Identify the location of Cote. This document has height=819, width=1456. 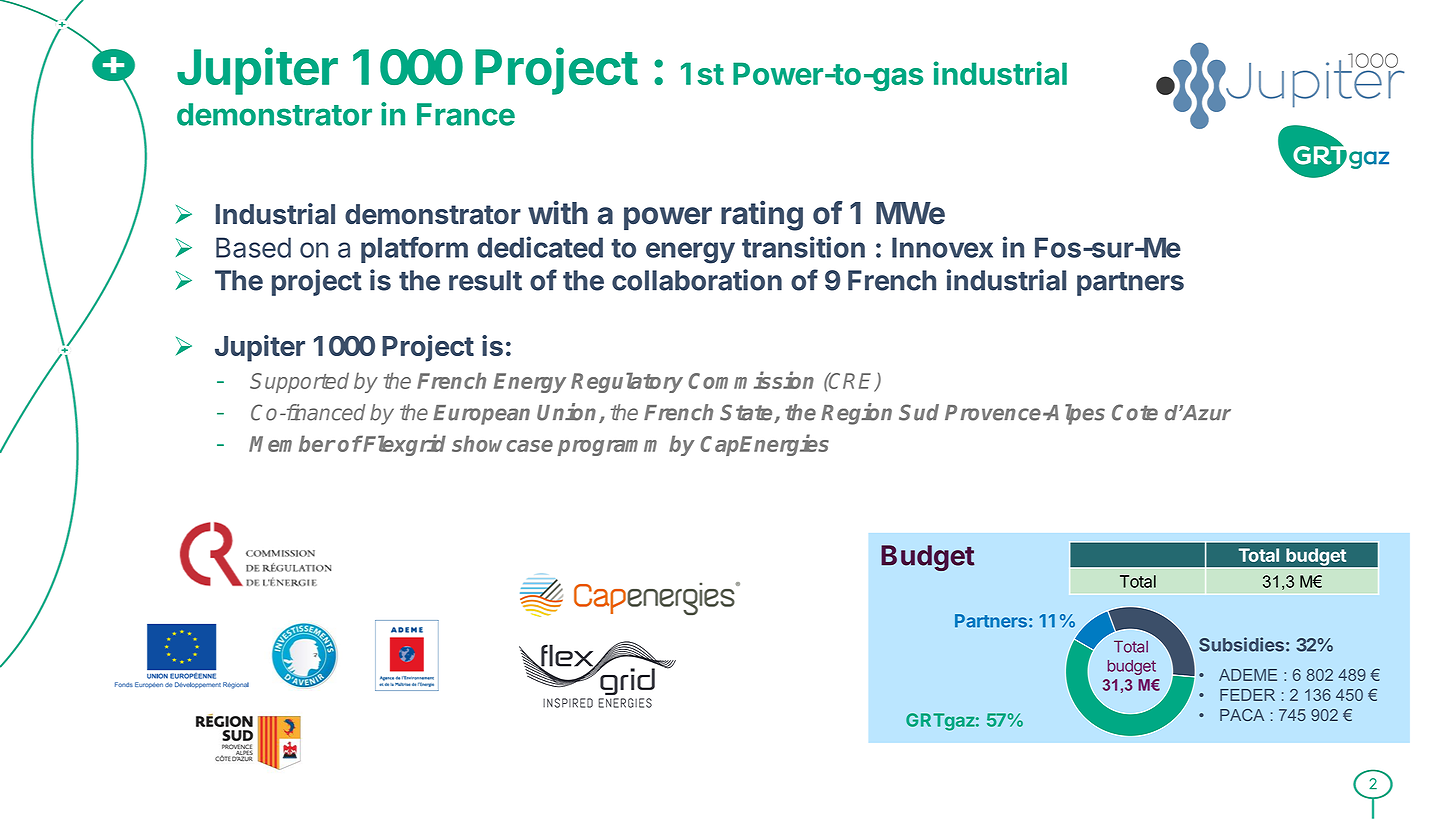
(1135, 412).
